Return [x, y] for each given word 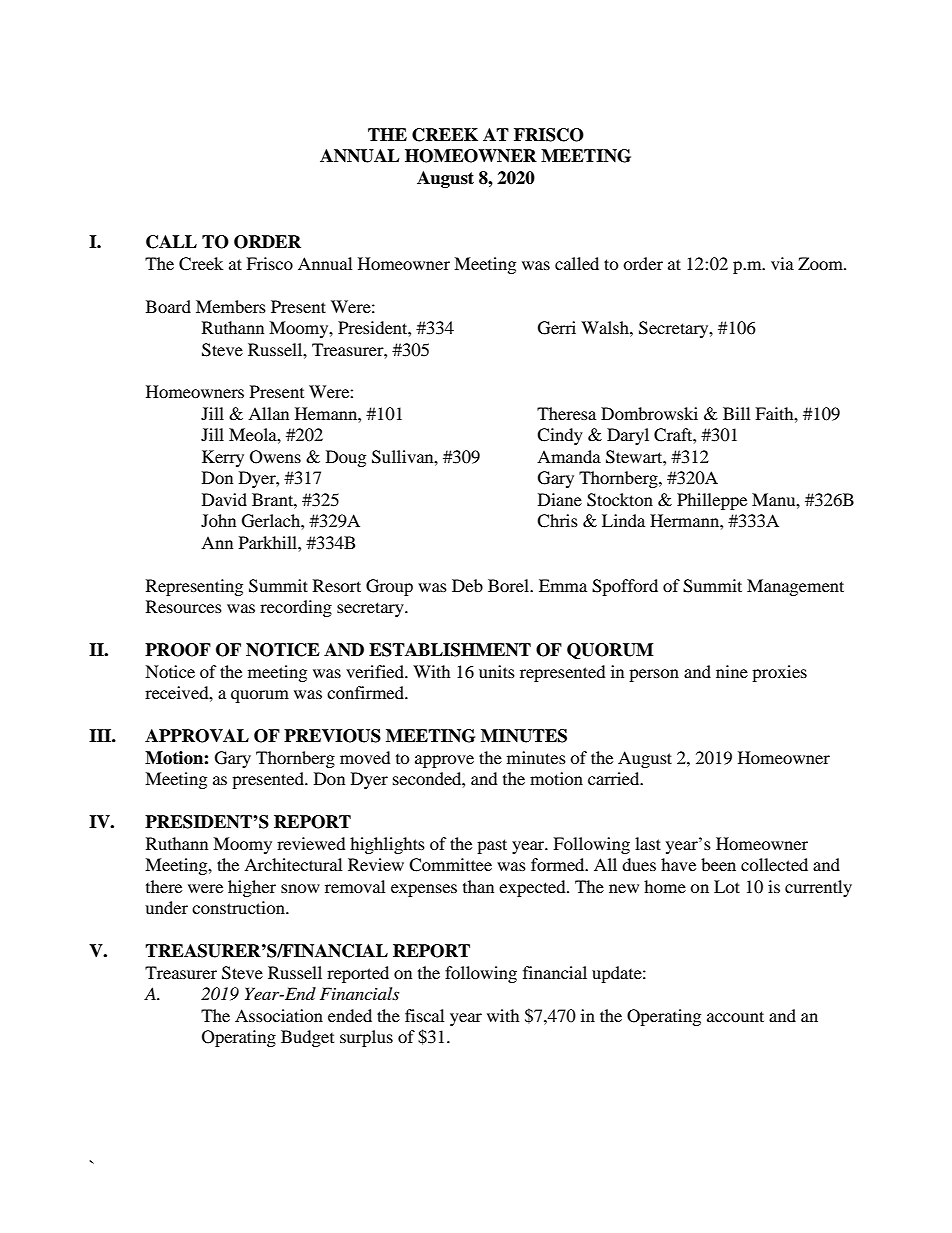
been [718, 864]
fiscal [424, 1015]
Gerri [557, 328]
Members [231, 306]
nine [732, 671]
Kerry [223, 458]
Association [279, 1015]
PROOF [178, 650]
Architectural [293, 864]
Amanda [569, 456]
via [782, 263]
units [497, 671]
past [492, 846]
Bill [736, 413]
